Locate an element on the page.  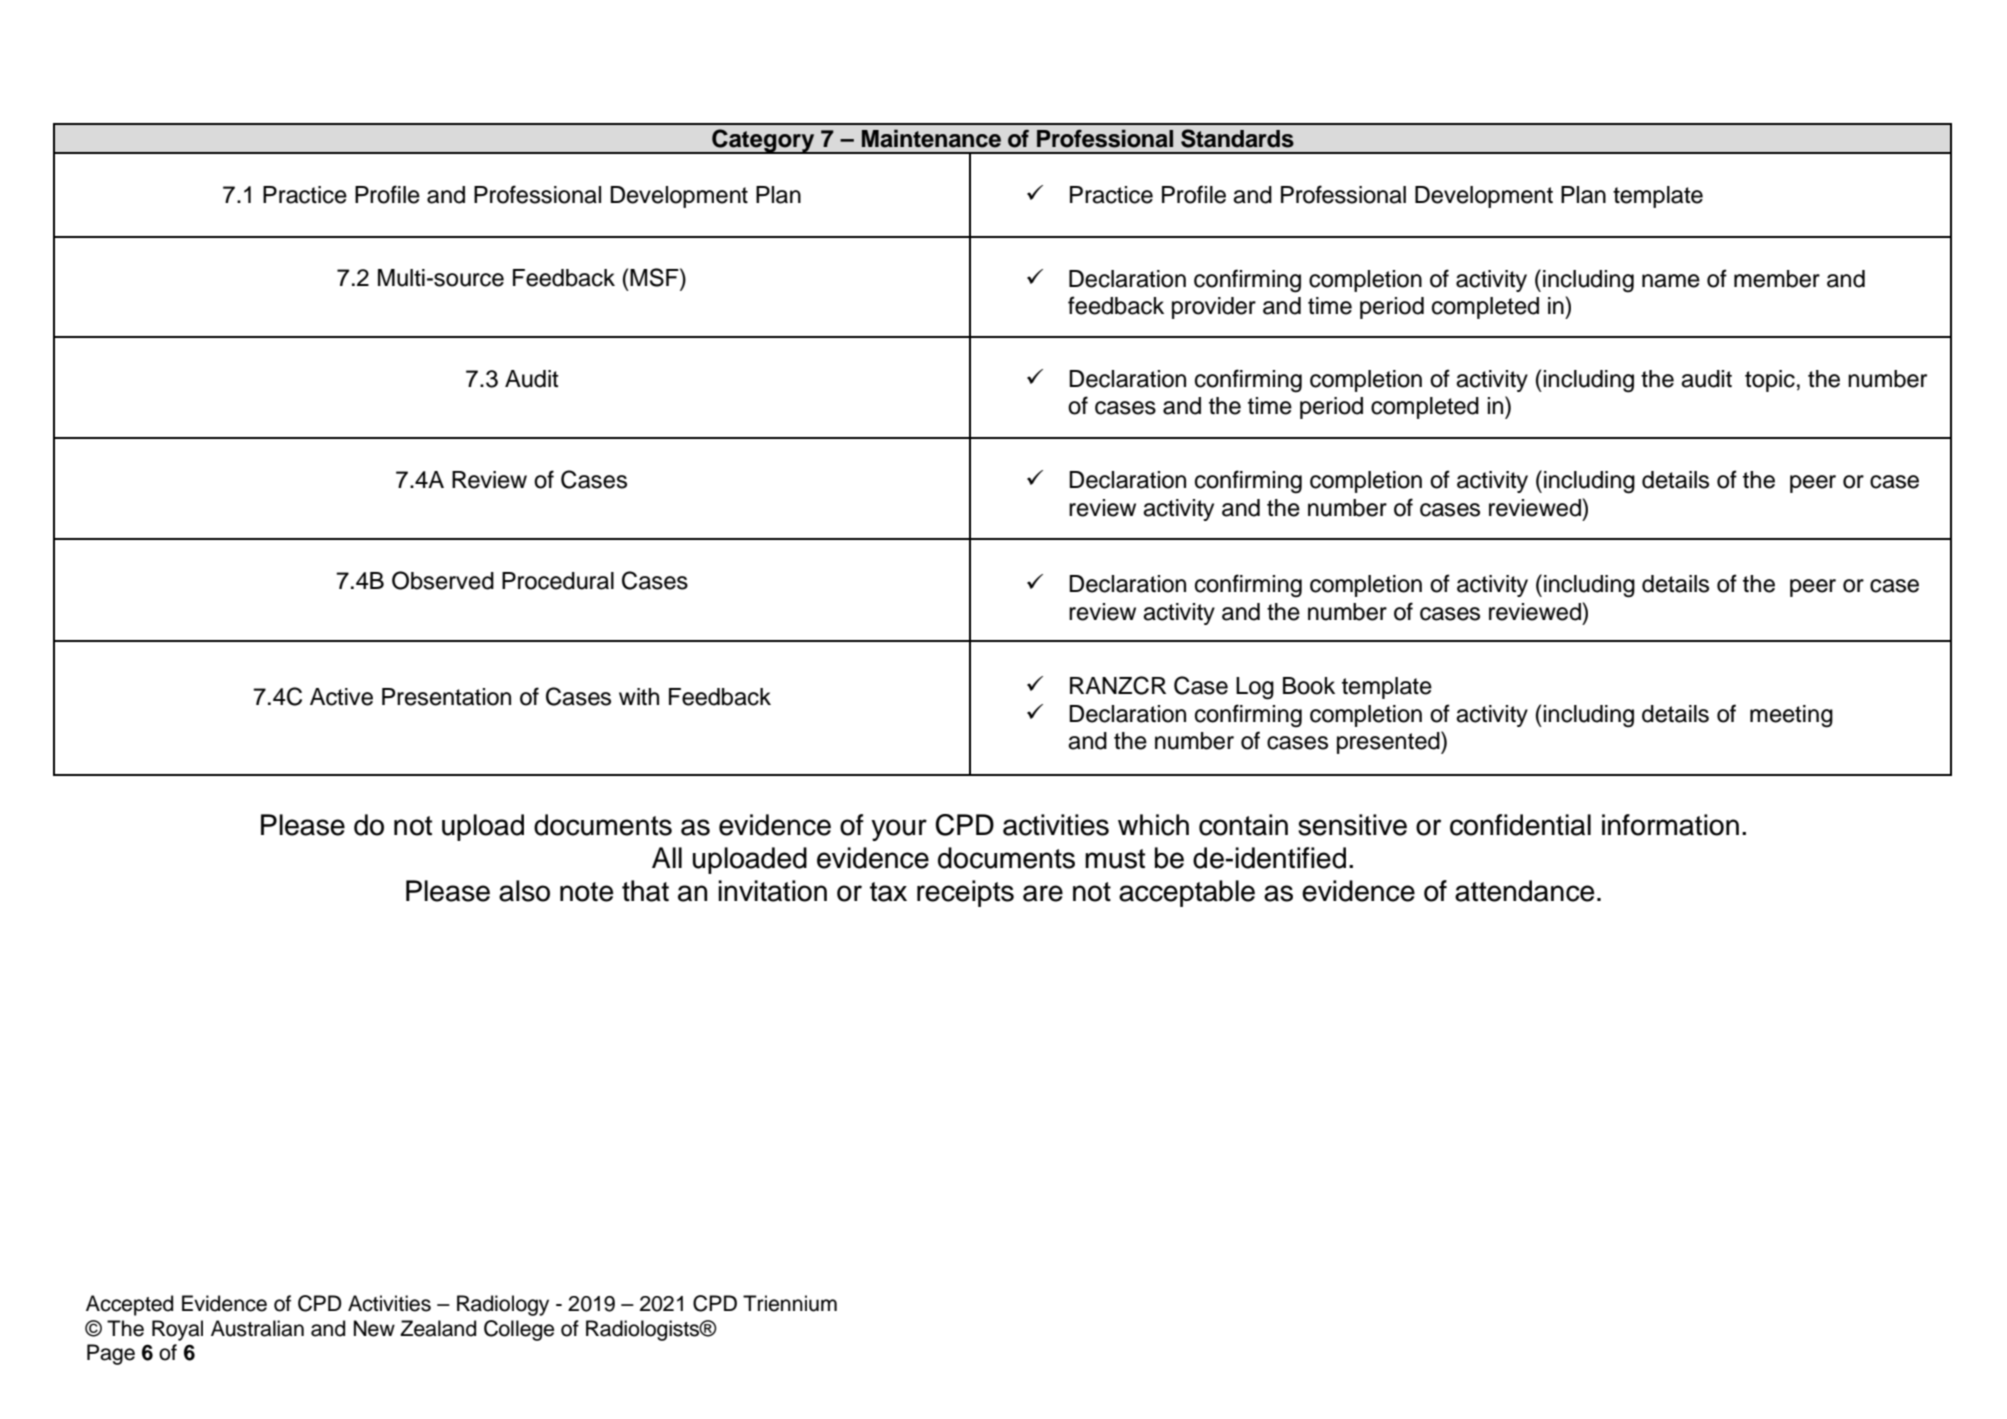
Maintenance is located at coordinates (931, 138).
